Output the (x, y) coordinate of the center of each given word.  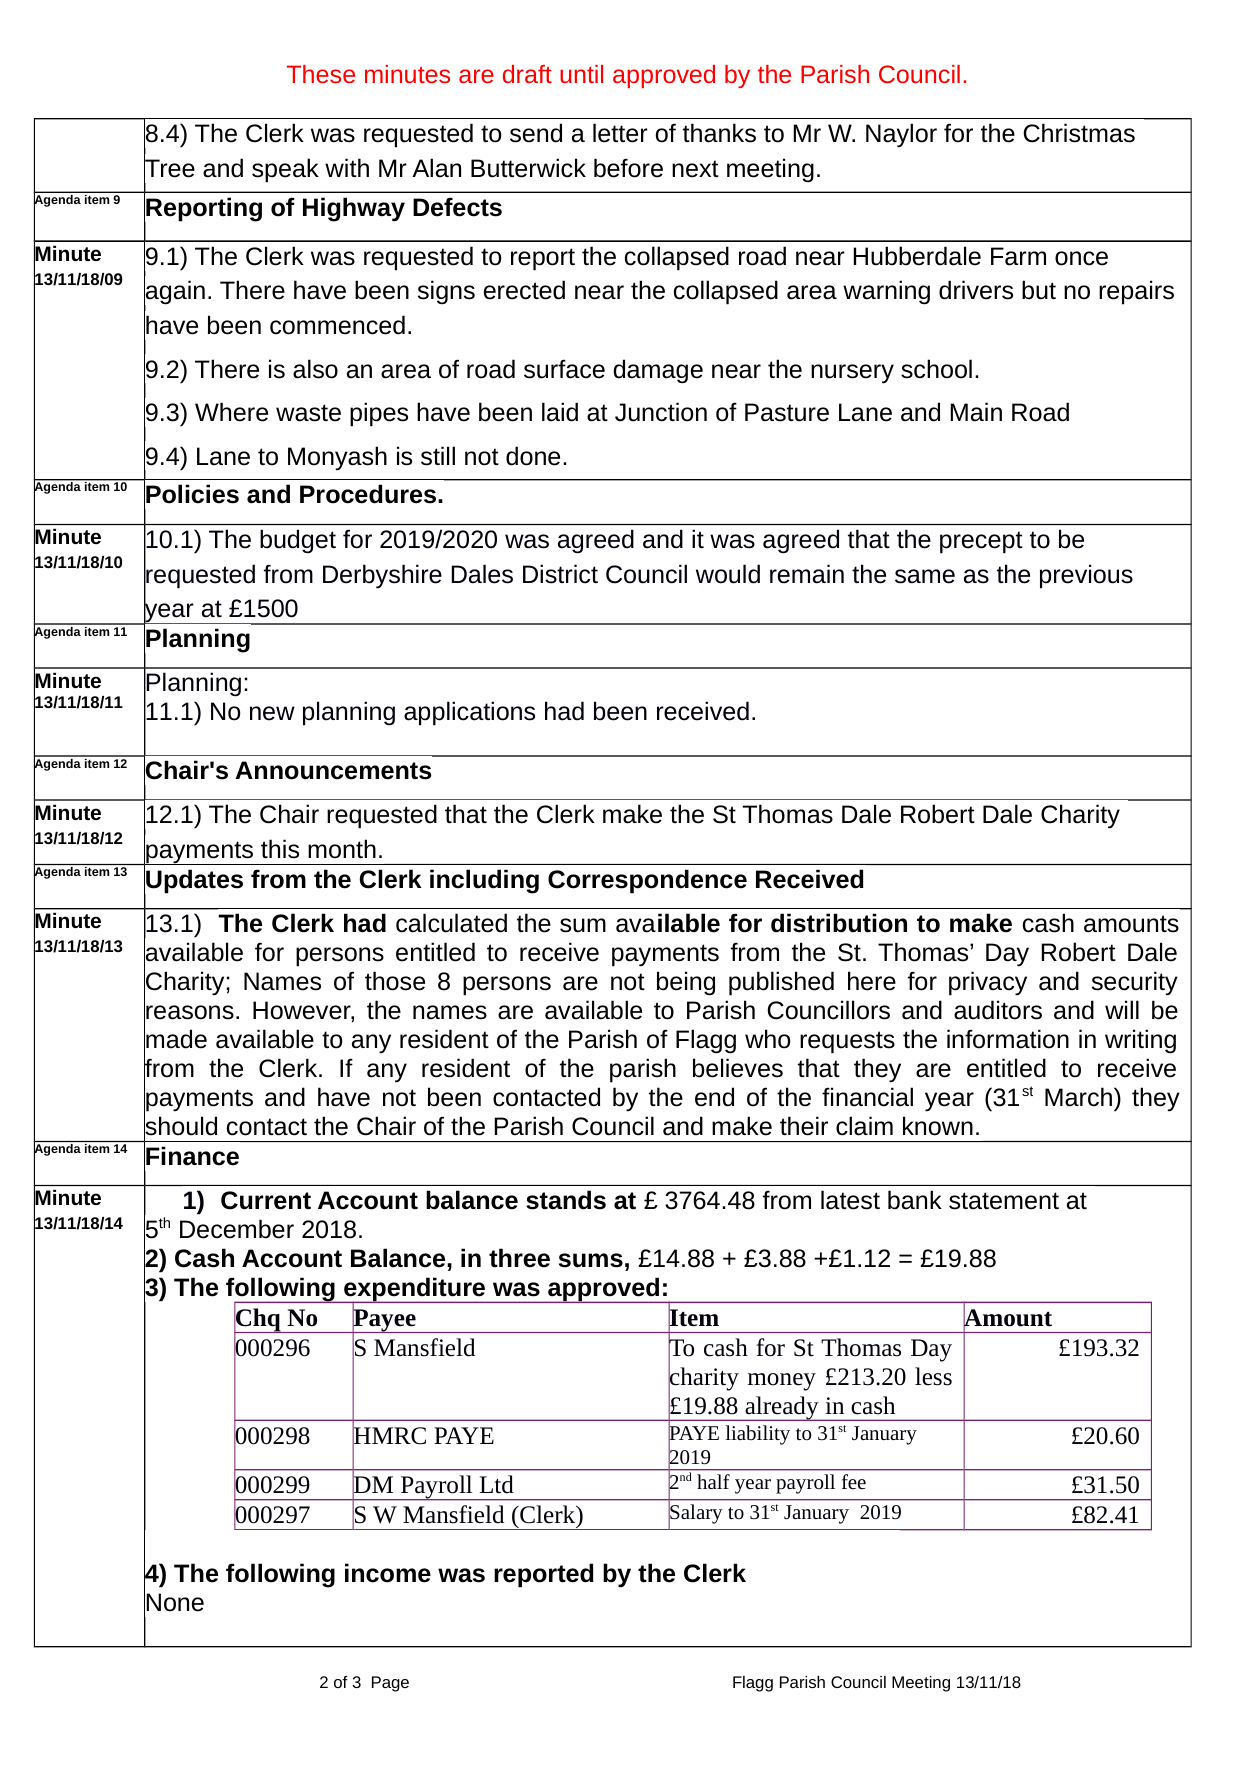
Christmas (1079, 133)
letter (620, 133)
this (280, 849)
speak (285, 170)
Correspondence (647, 881)
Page (390, 1684)
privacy (988, 983)
